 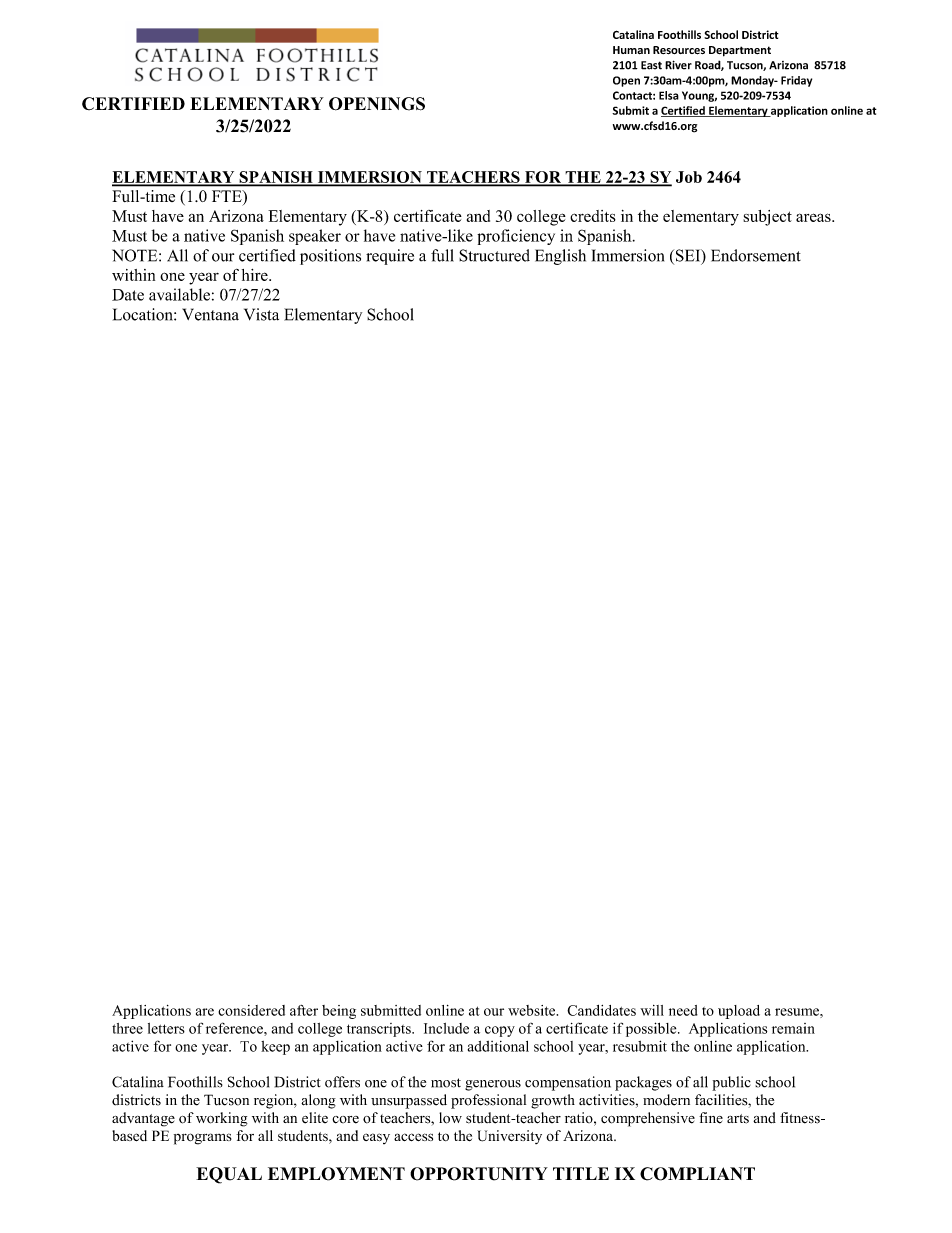 What do you see at coordinates (699, 96) in the image?
I see `Young` at bounding box center [699, 96].
